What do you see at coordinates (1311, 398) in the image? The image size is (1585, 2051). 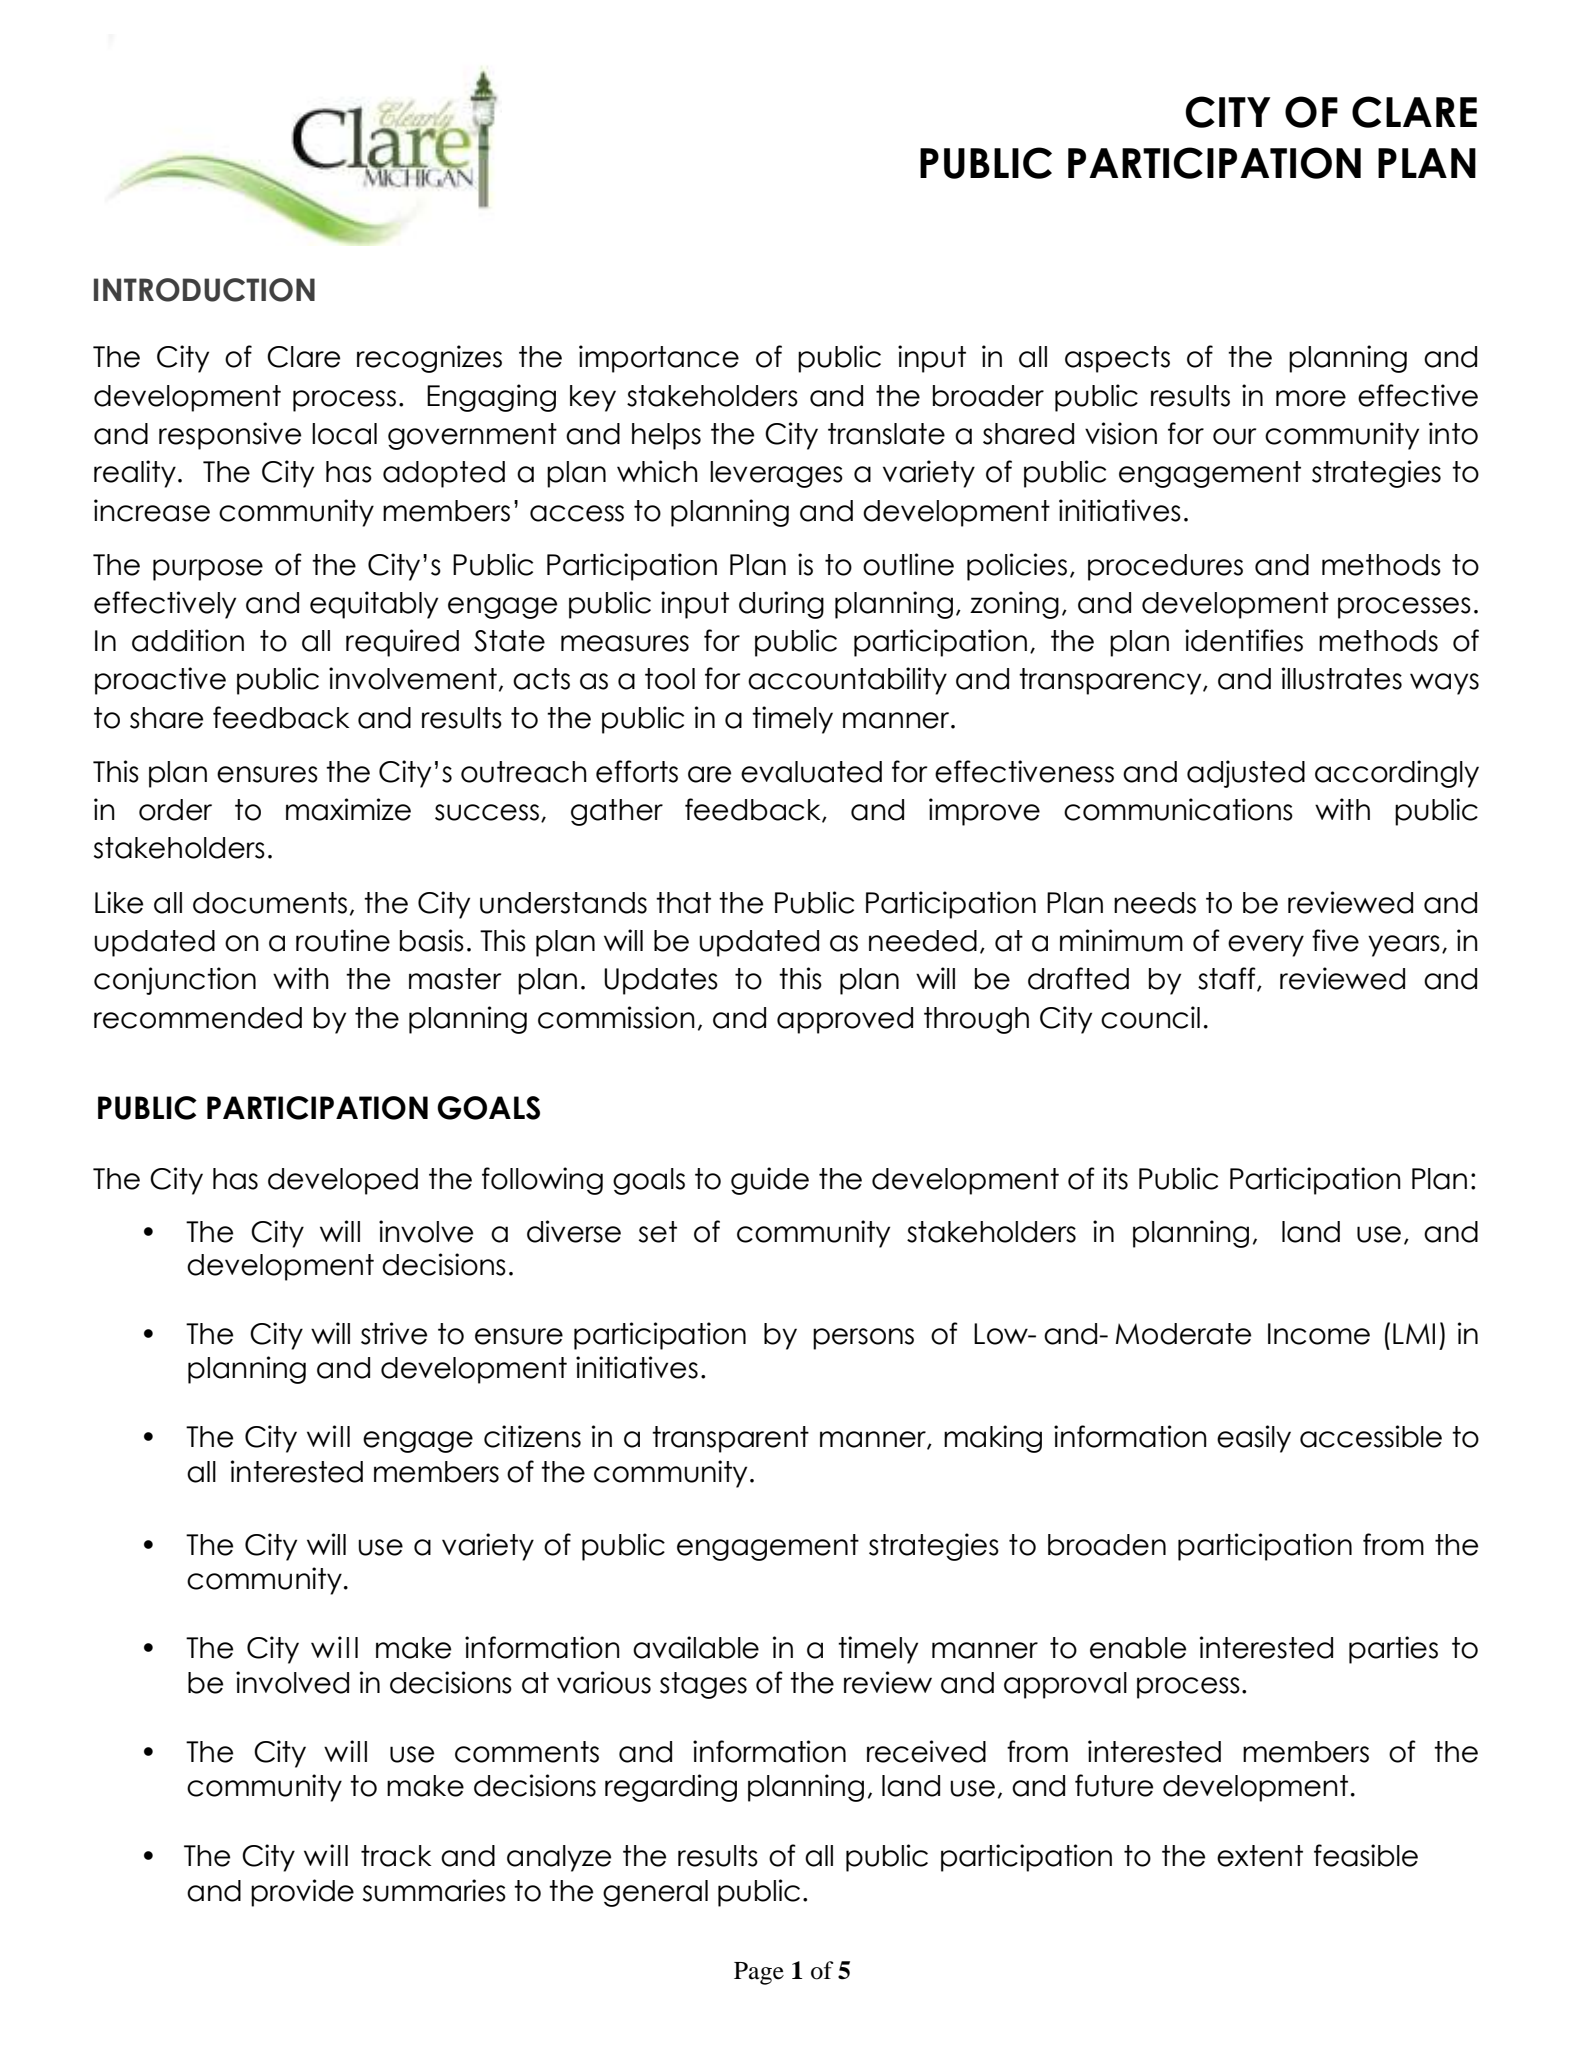 I see `more` at bounding box center [1311, 398].
